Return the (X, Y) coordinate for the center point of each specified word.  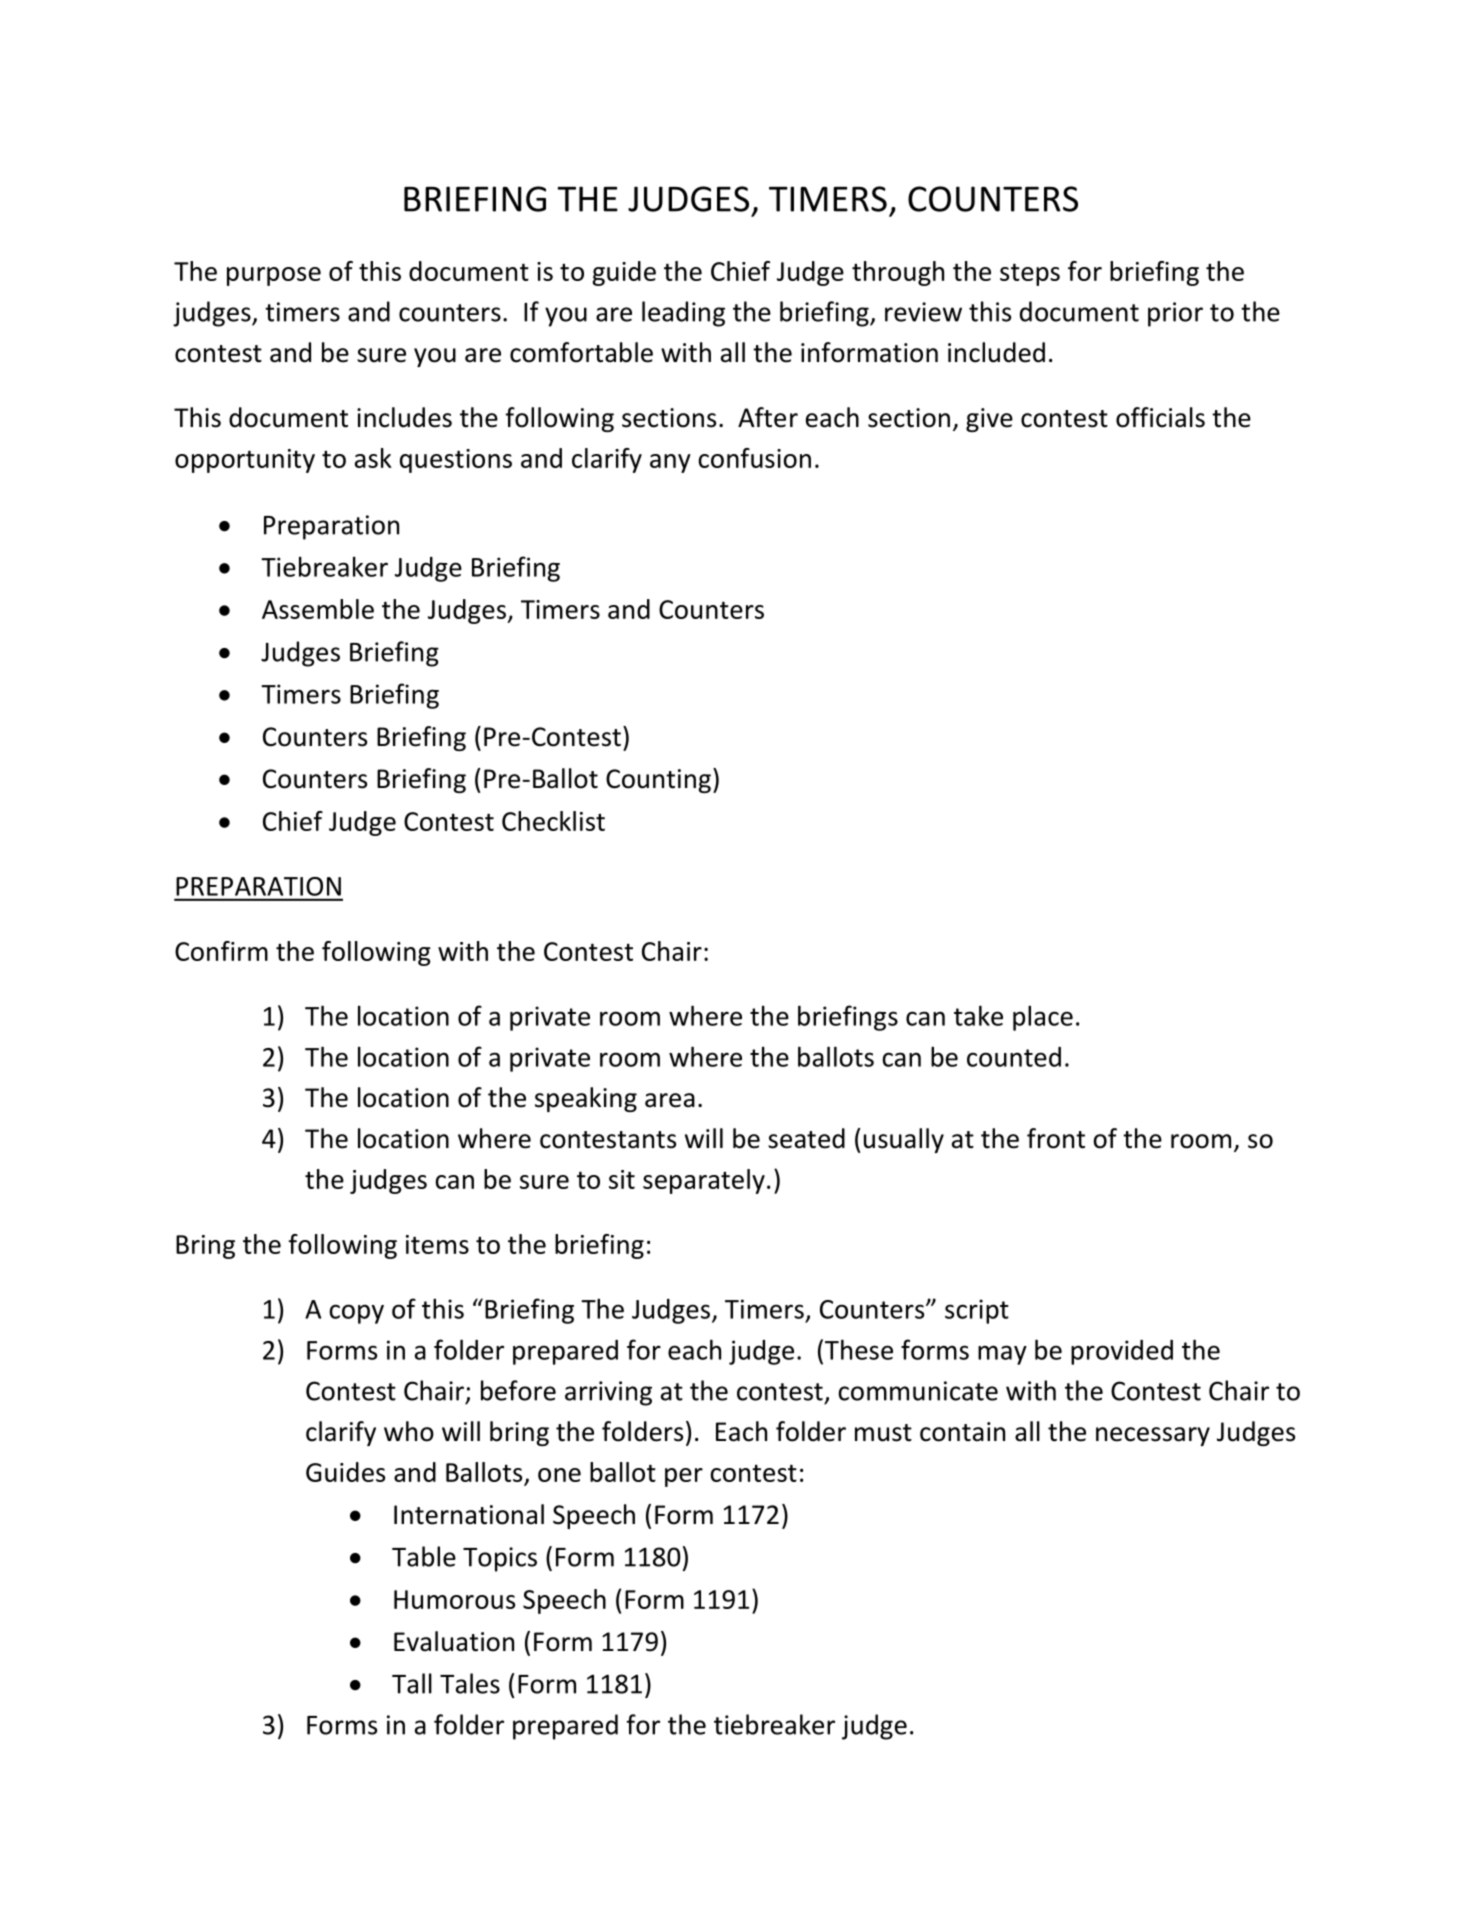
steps (1030, 274)
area (670, 1100)
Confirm (221, 951)
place (1043, 1018)
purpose (274, 276)
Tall (412, 1683)
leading (683, 314)
